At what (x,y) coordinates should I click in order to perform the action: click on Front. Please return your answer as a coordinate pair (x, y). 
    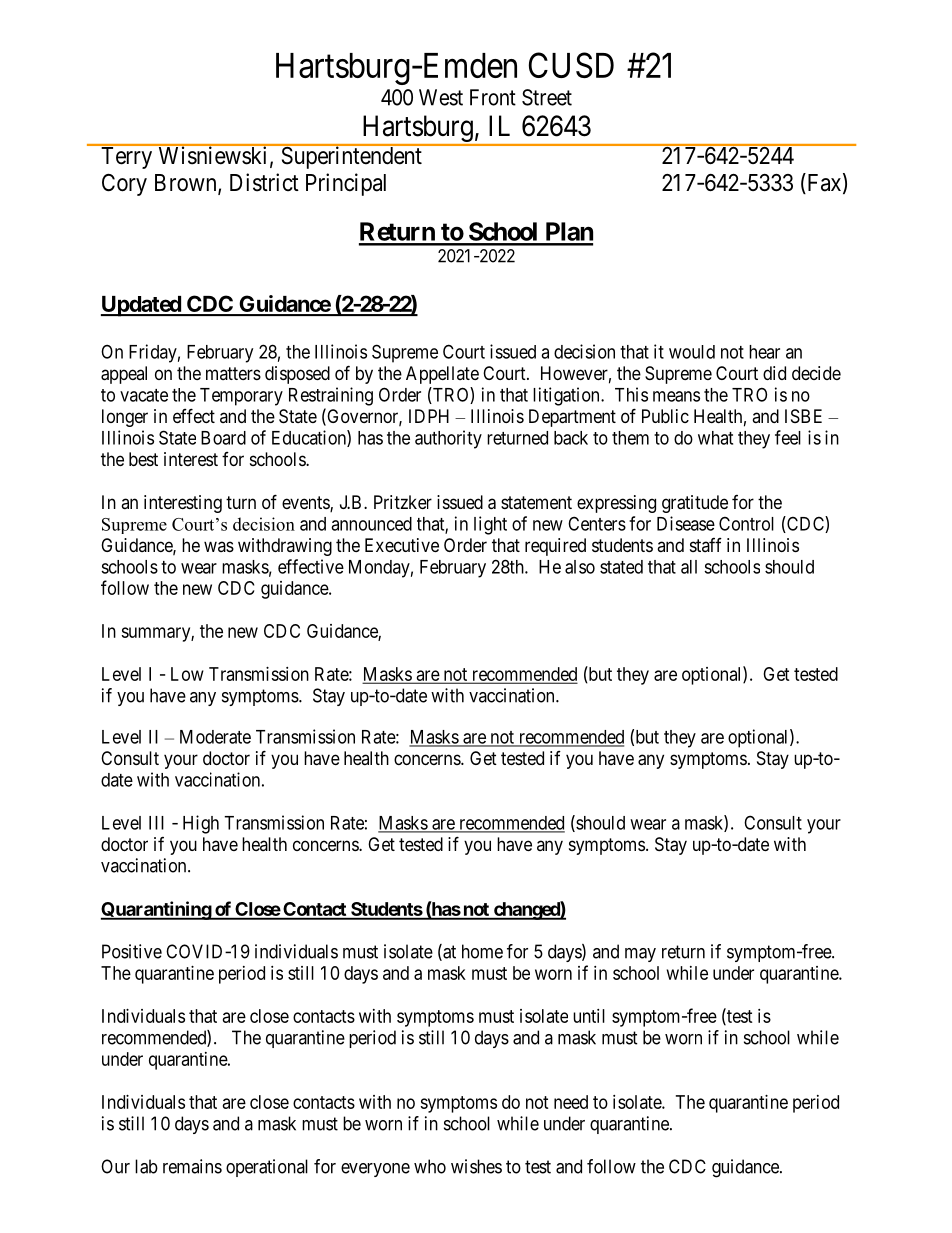
    Looking at the image, I should click on (493, 97).
